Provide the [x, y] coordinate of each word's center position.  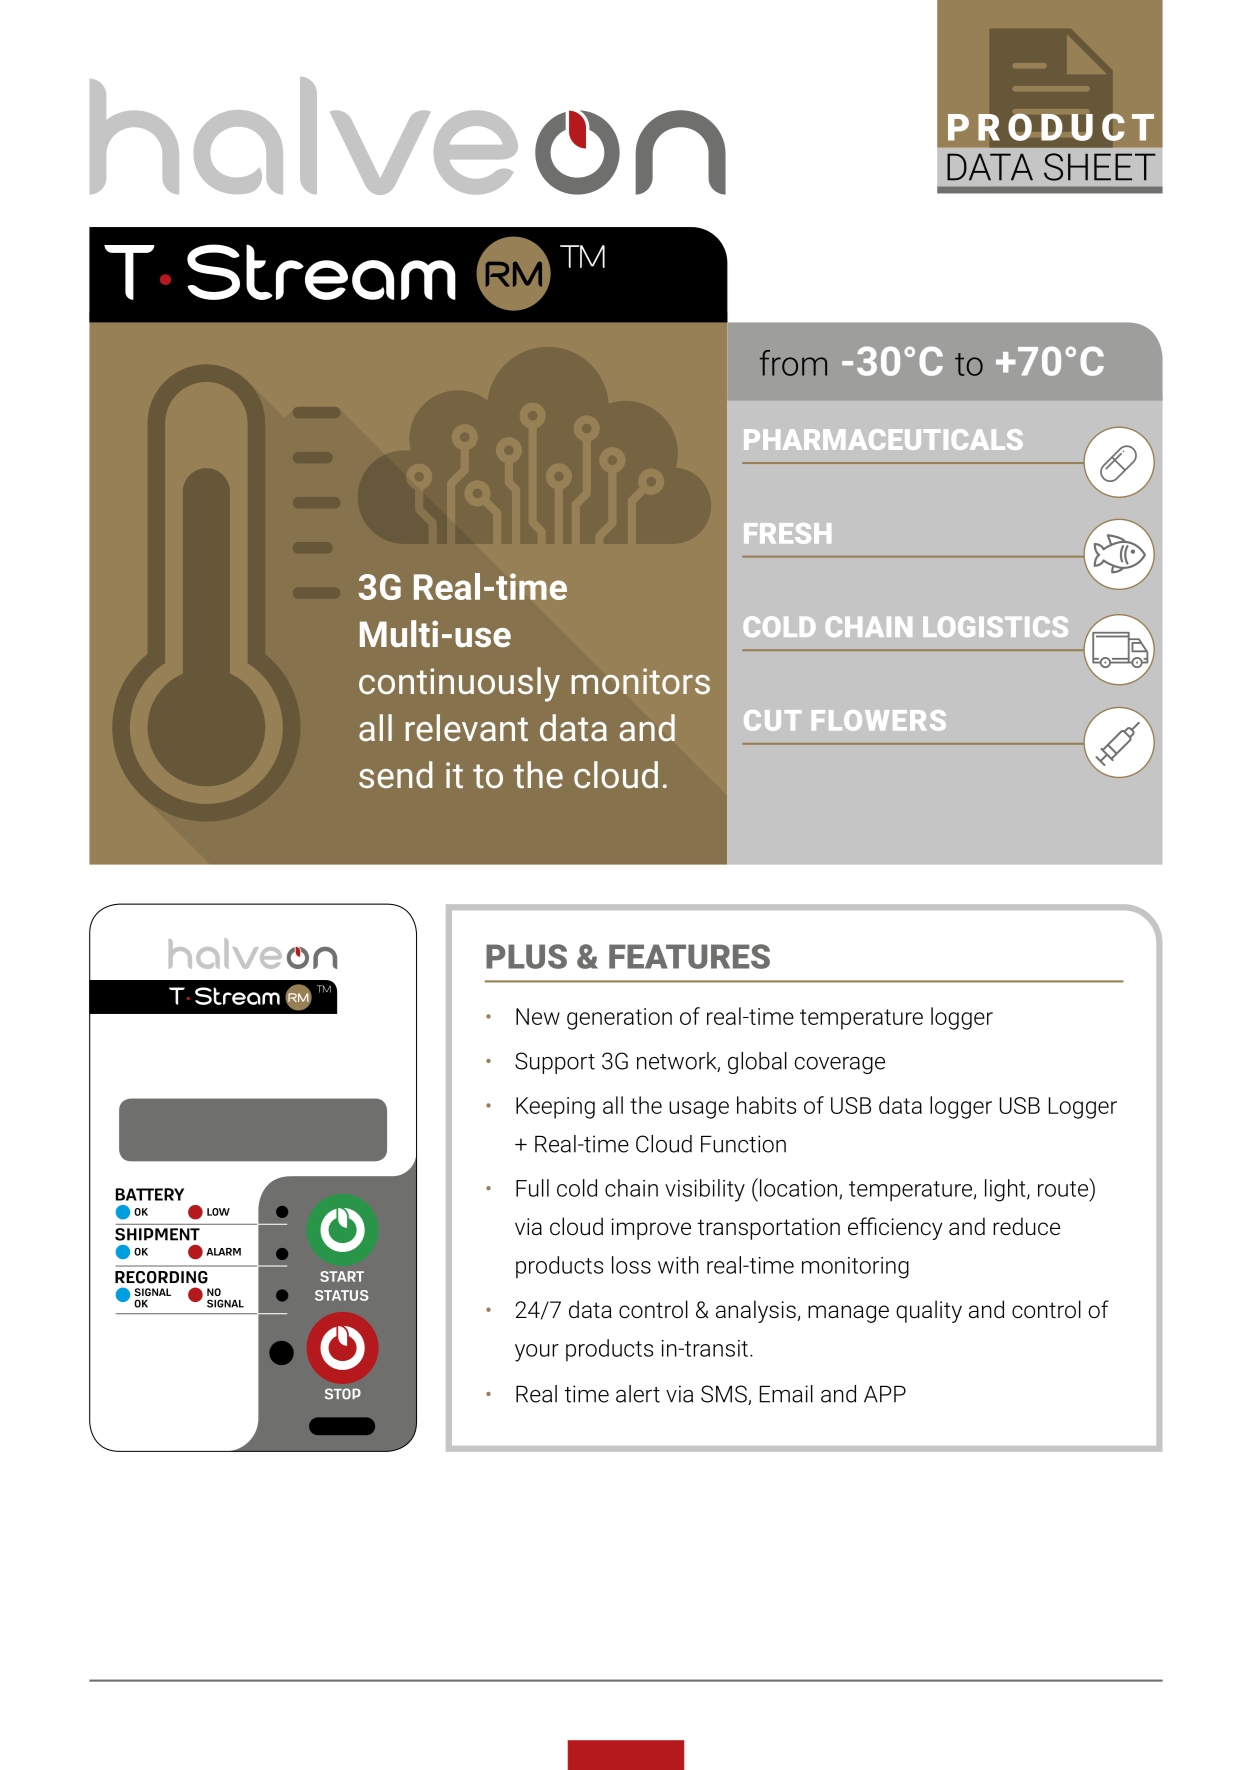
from [793, 363]
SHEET [1100, 167]
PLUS [526, 956]
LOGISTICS [995, 626]
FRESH [787, 533]
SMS [725, 1395]
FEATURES [689, 956]
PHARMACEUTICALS [883, 439]
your [537, 1353]
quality [929, 1311]
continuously [459, 684]
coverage [840, 1065]
